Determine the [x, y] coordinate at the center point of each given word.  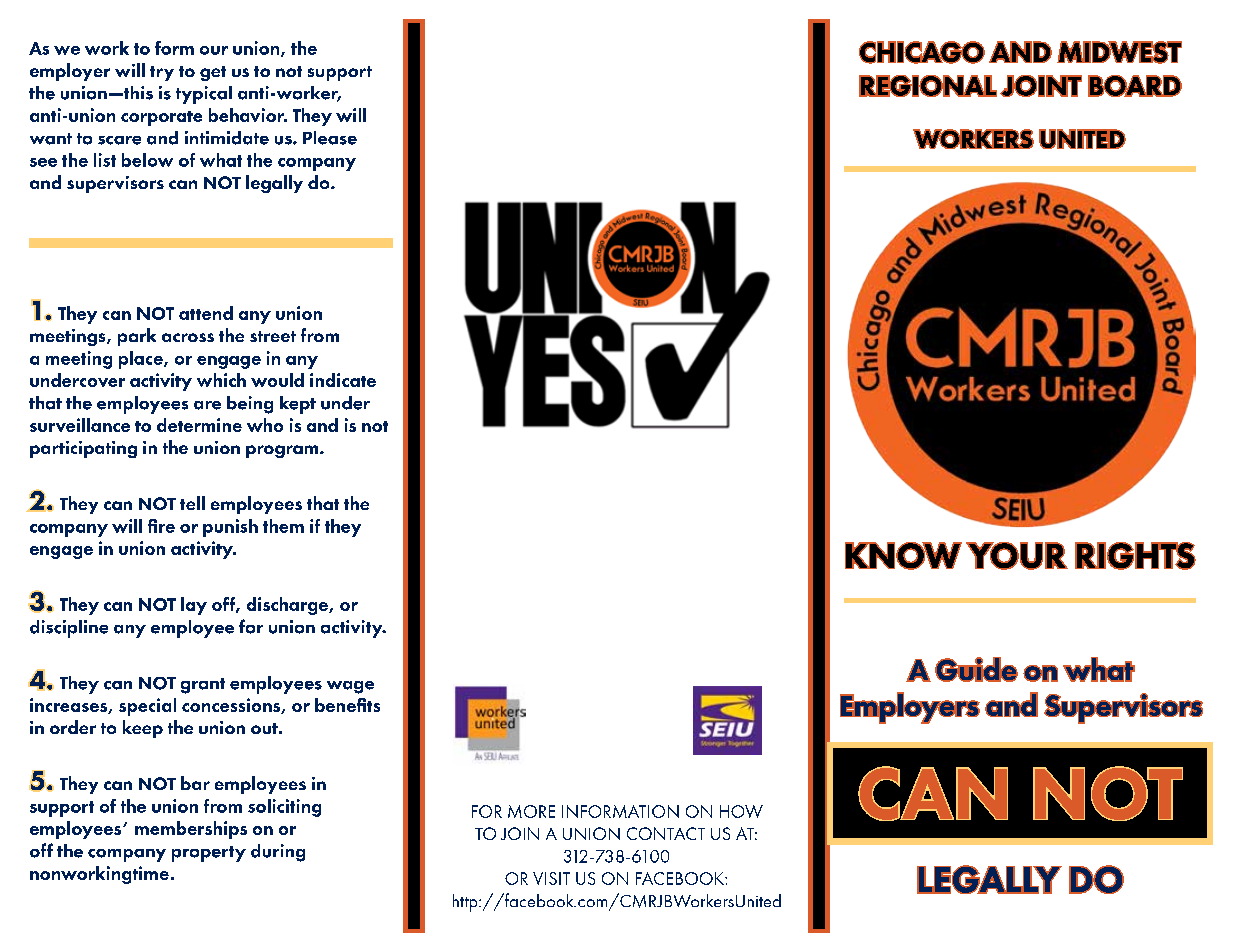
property [209, 854]
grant [203, 686]
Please [330, 138]
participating [83, 449]
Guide [976, 669]
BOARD [1135, 86]
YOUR [1017, 556]
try [162, 73]
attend [206, 313]
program [283, 451]
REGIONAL [928, 86]
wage [350, 687]
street [273, 336]
